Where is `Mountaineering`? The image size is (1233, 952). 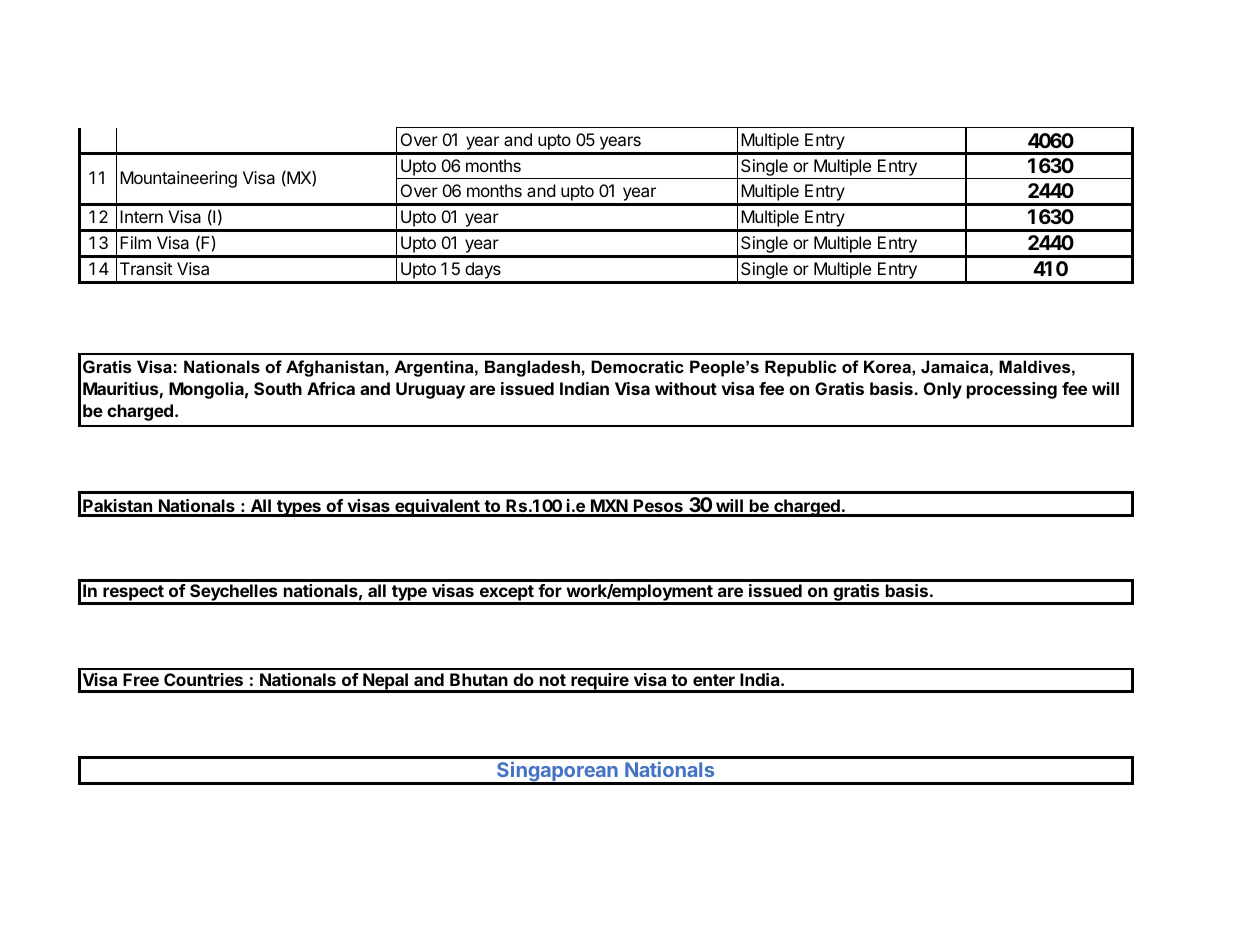 Mountaineering is located at coordinates (178, 179).
